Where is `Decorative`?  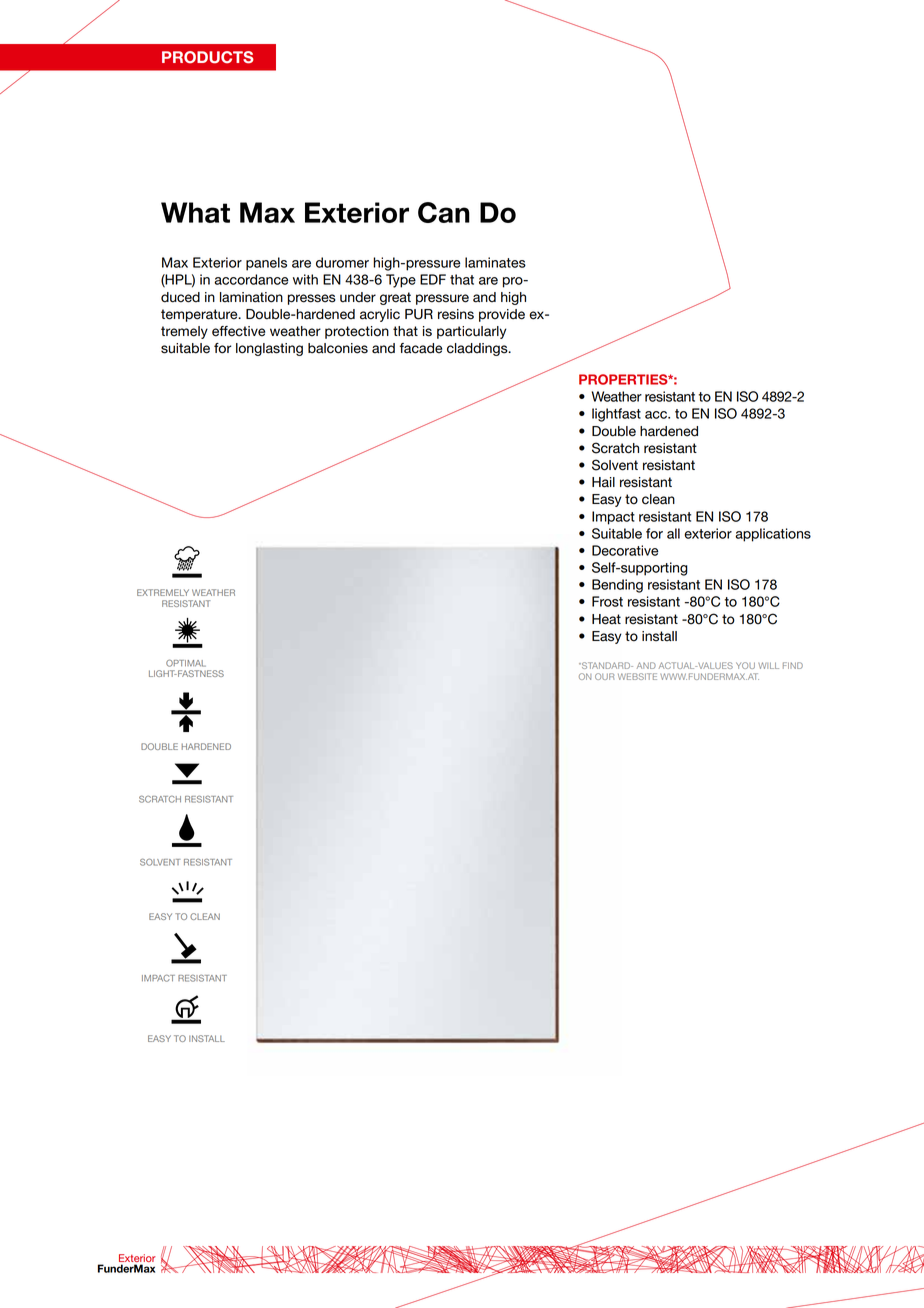
Decorative is located at coordinates (625, 550).
